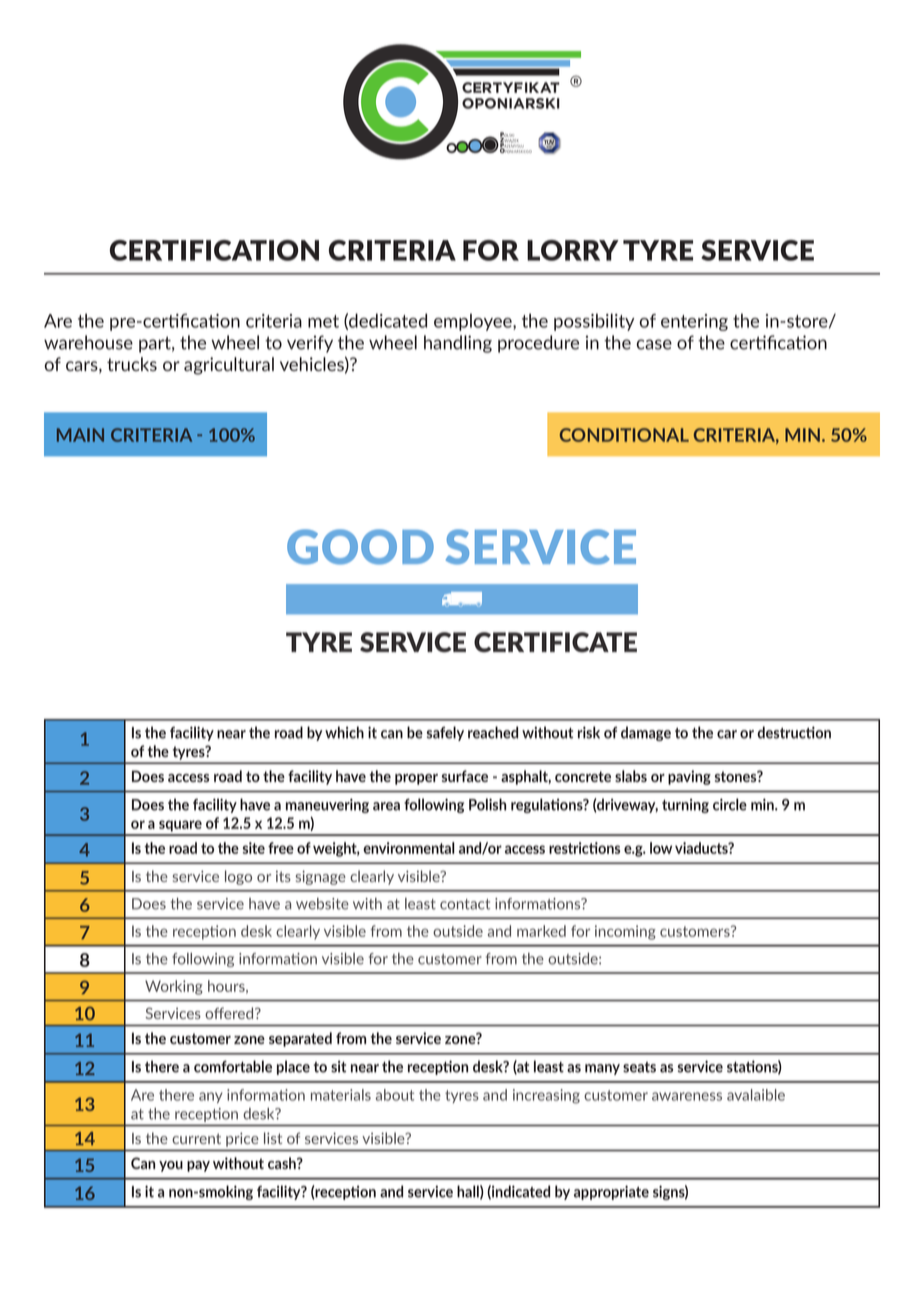  Describe the element at coordinates (395, 1095) in the screenshot. I see `about` at that location.
